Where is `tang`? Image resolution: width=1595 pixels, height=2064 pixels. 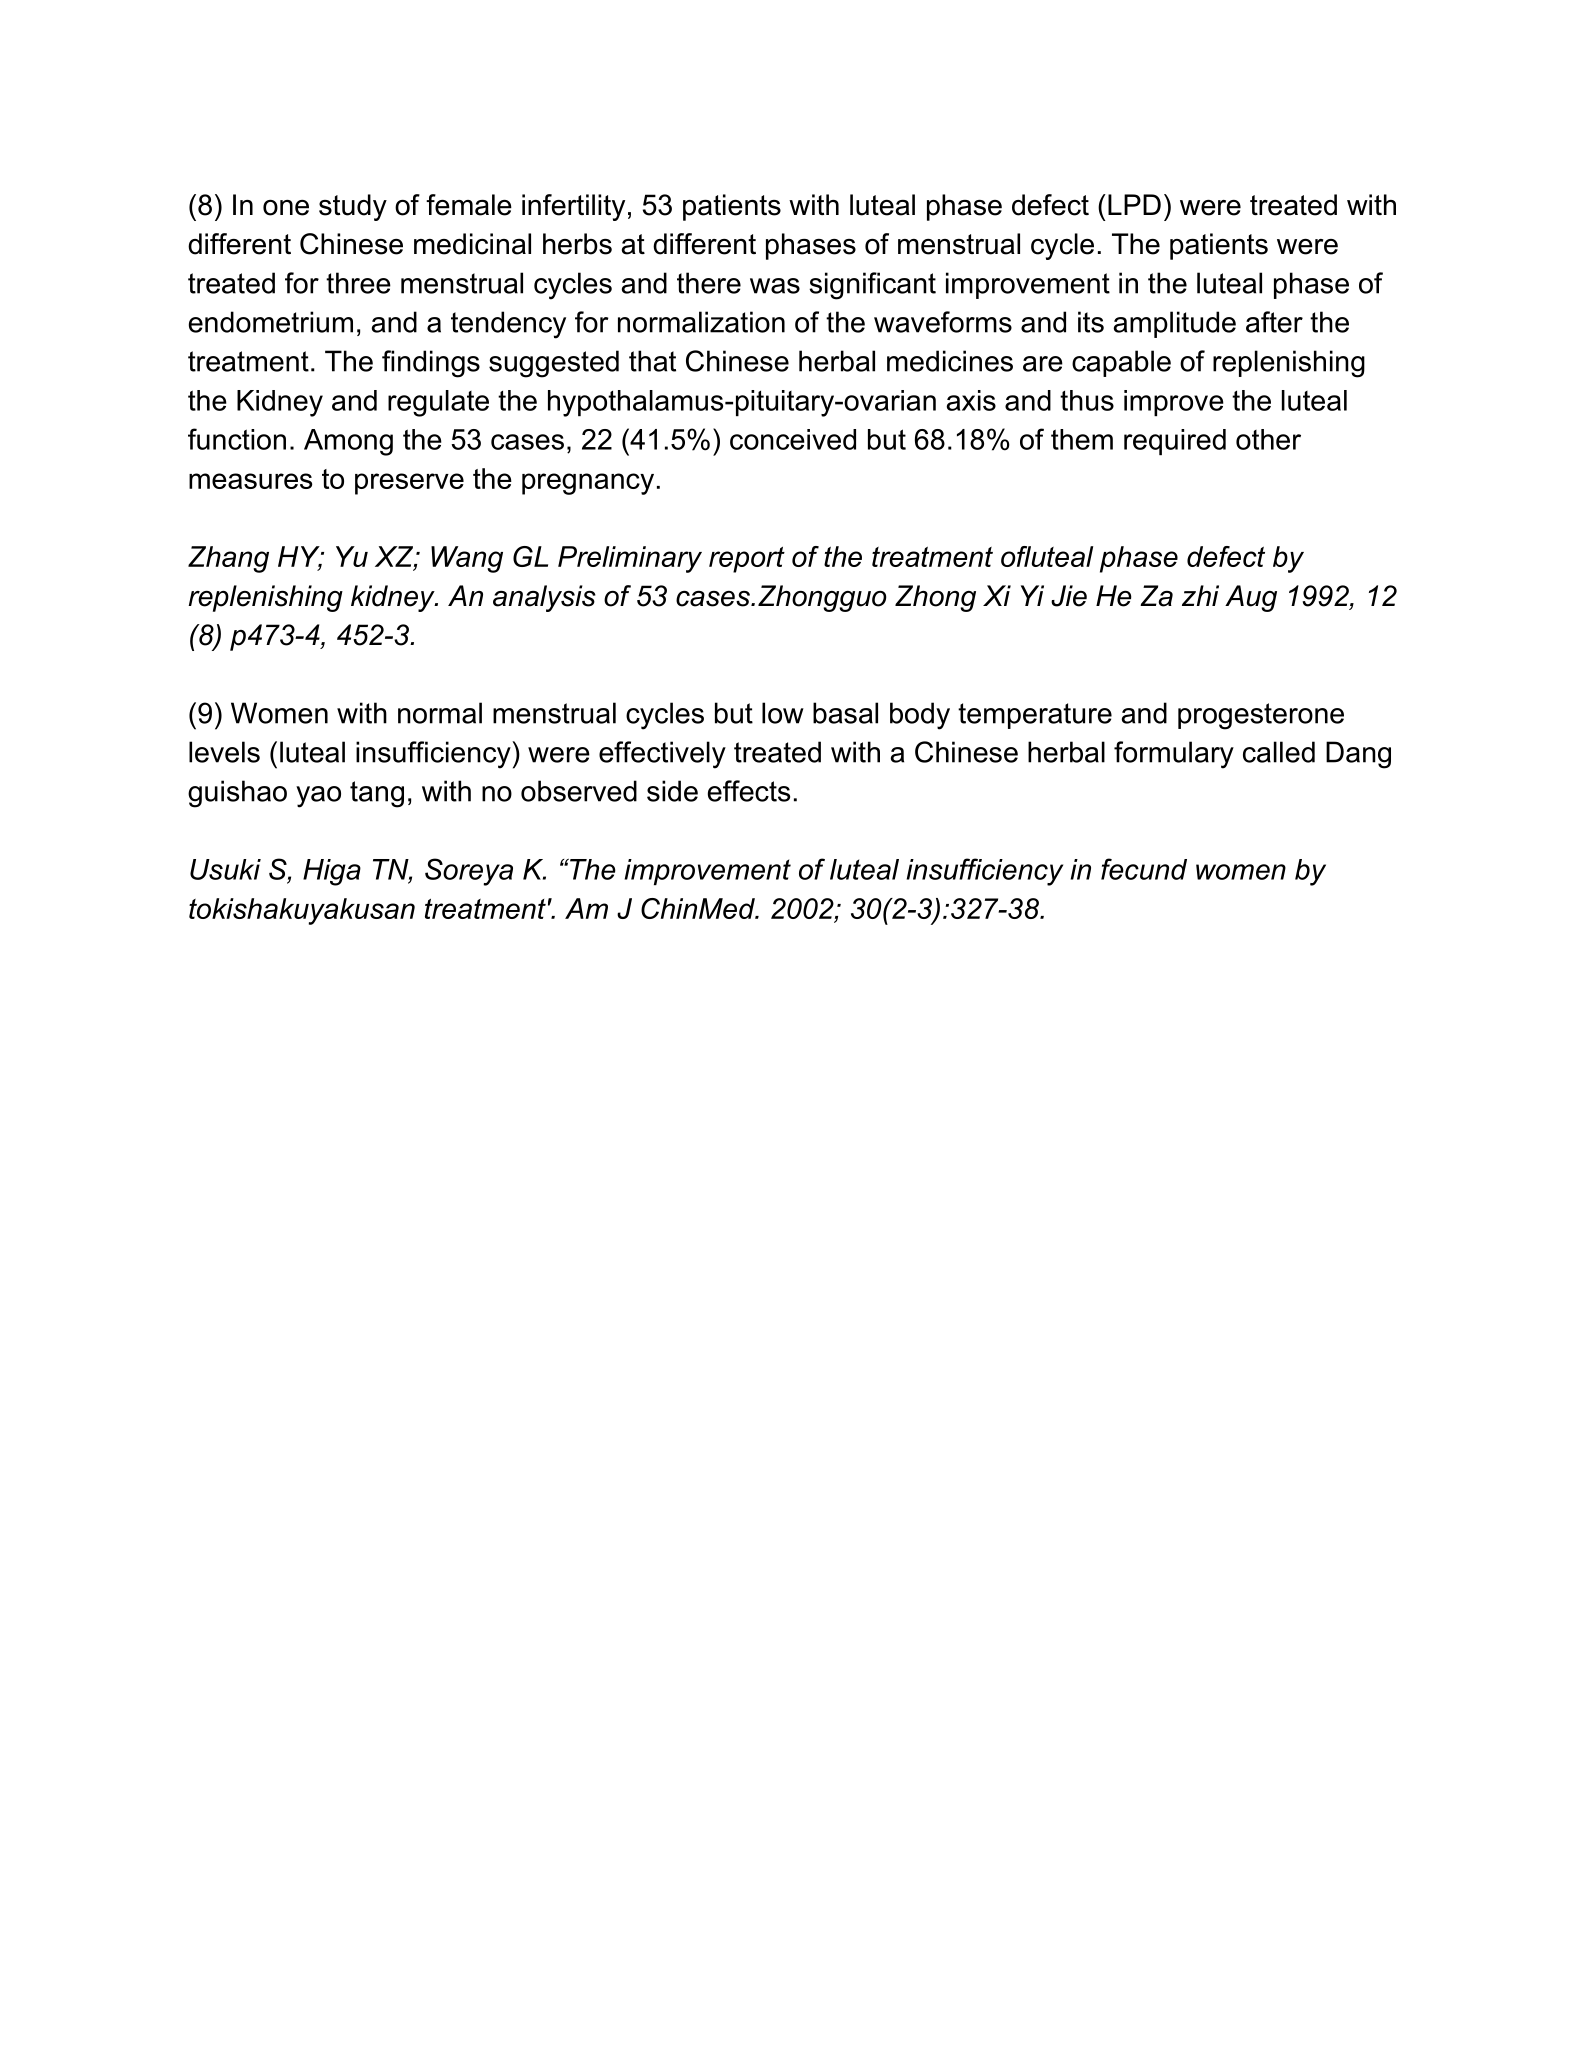
tang is located at coordinates (377, 794).
